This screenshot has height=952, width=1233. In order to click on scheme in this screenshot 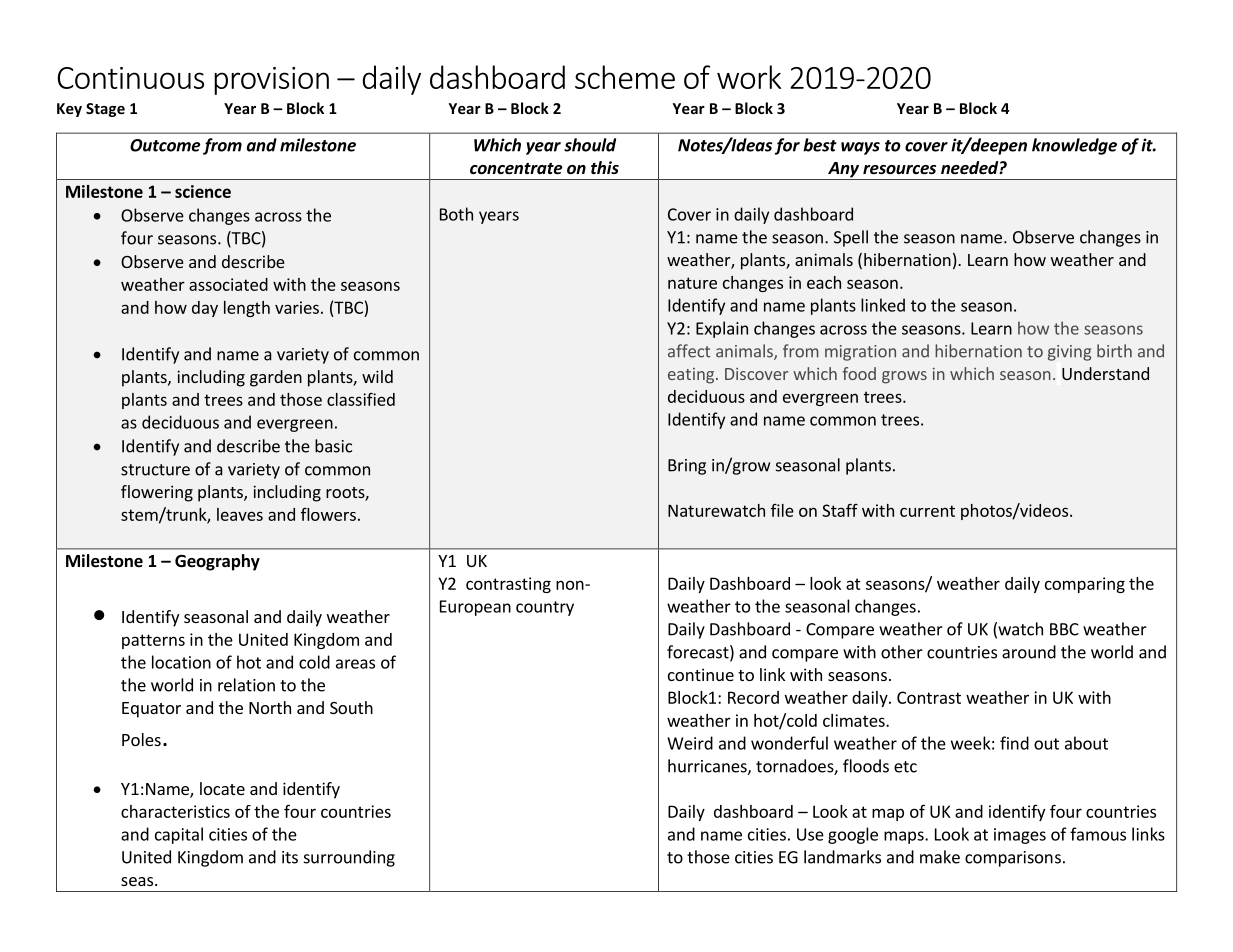, I will do `click(625, 77)`.
